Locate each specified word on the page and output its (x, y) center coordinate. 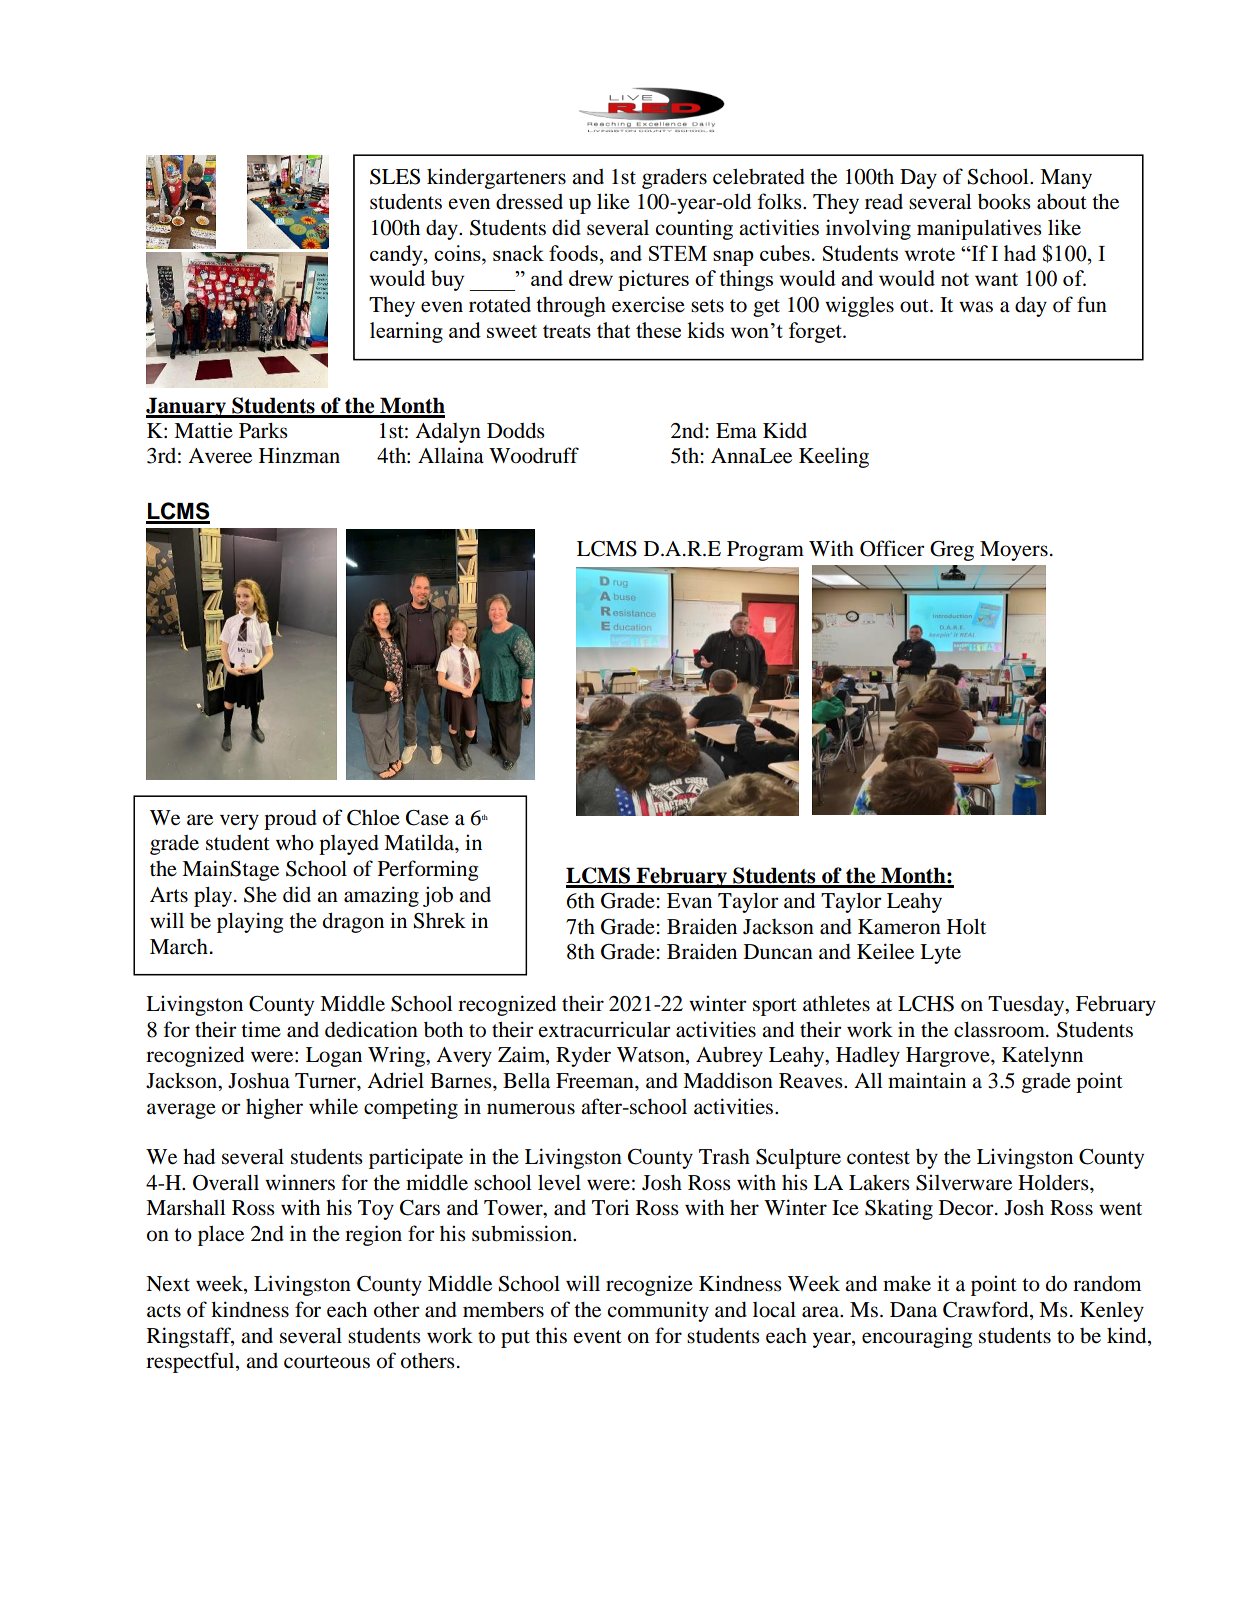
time (261, 1029)
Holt (966, 926)
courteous (327, 1362)
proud (290, 820)
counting (694, 229)
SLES (395, 177)
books (1004, 202)
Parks (263, 431)
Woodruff (534, 455)
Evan (689, 900)
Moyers (1014, 551)
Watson (652, 1056)
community (658, 1311)
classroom (1000, 1029)
